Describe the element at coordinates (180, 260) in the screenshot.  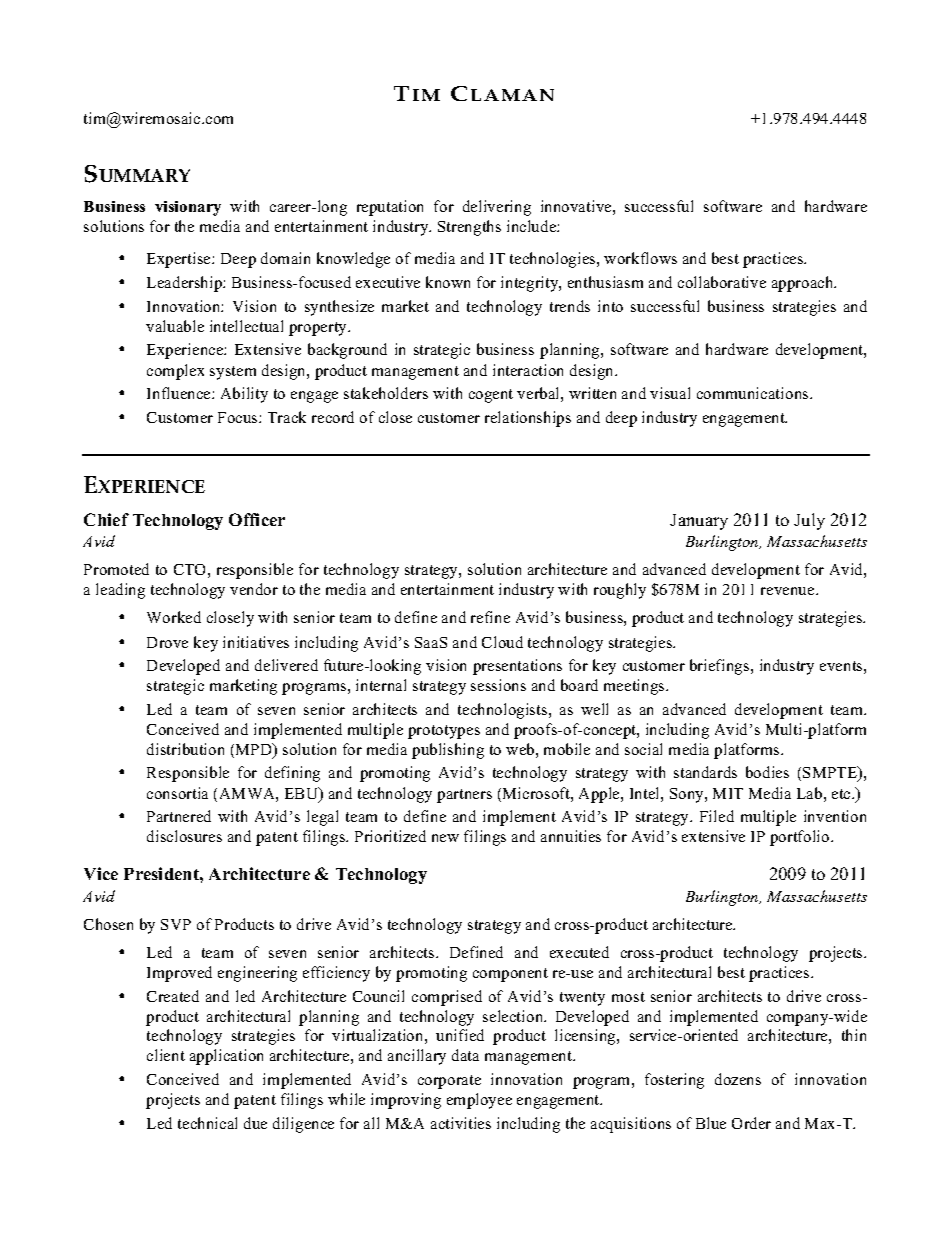
I see `Expertise` at that location.
